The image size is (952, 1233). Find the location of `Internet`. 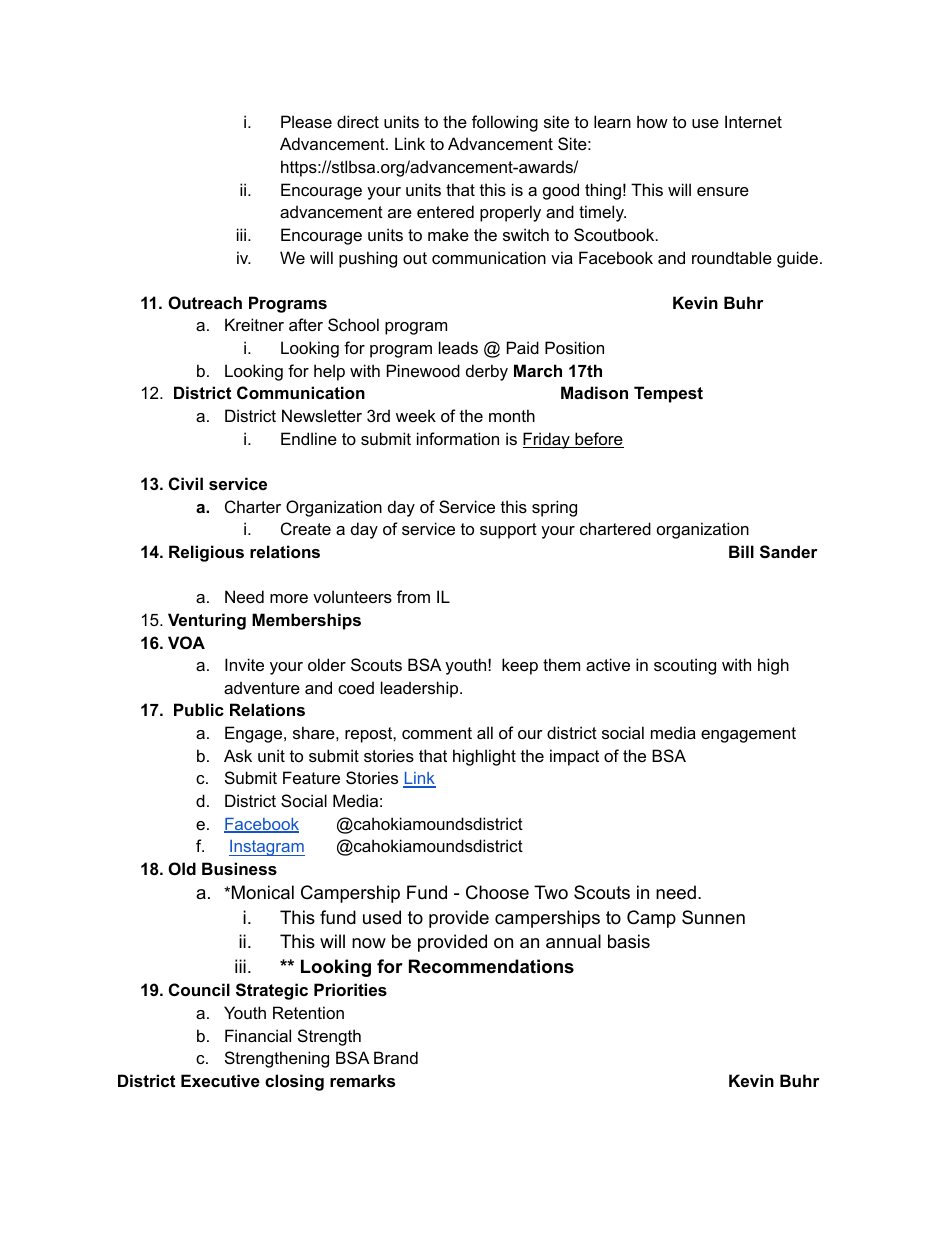

Internet is located at coordinates (753, 121).
